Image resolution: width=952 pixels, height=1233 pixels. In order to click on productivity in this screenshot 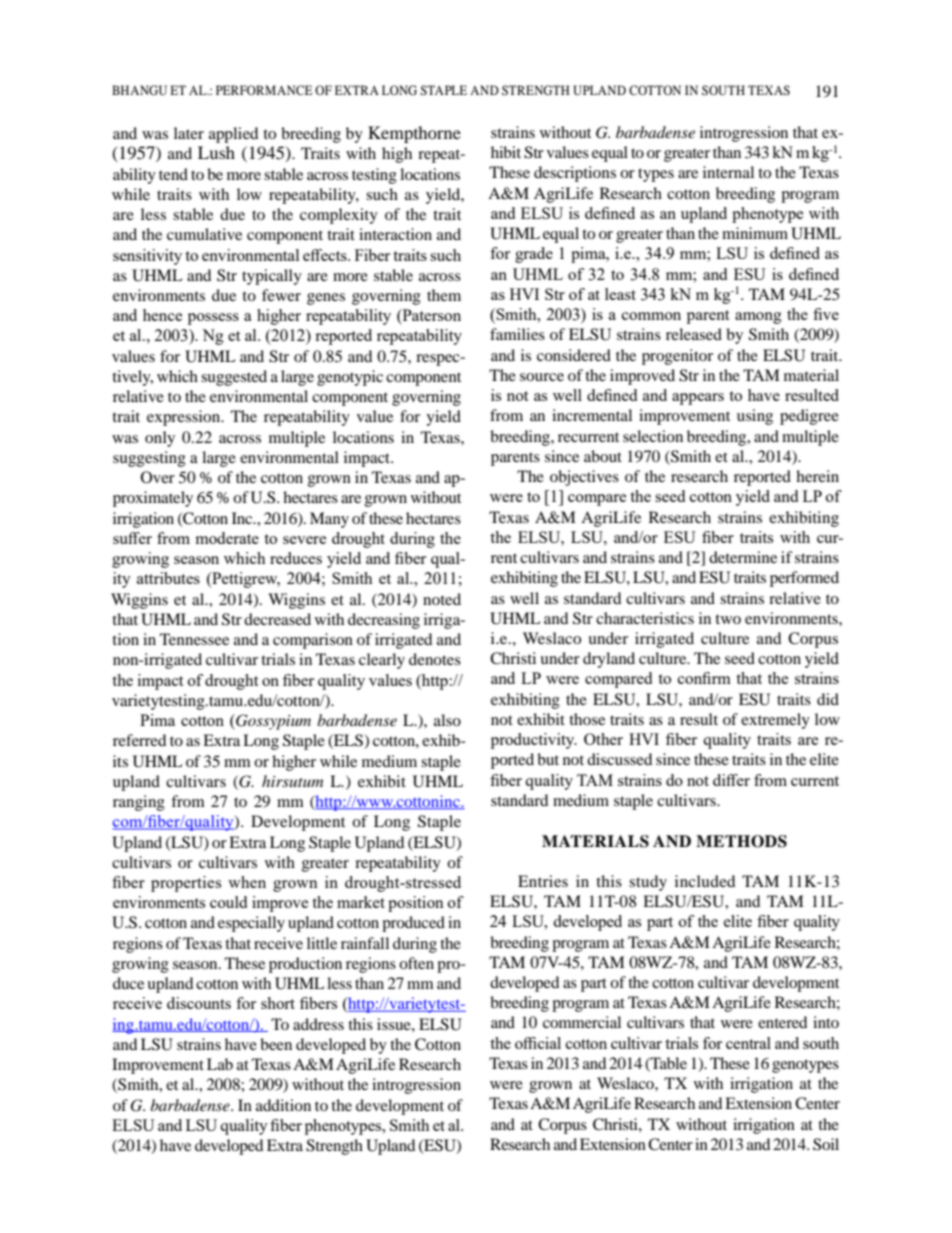, I will do `click(534, 741)`.
